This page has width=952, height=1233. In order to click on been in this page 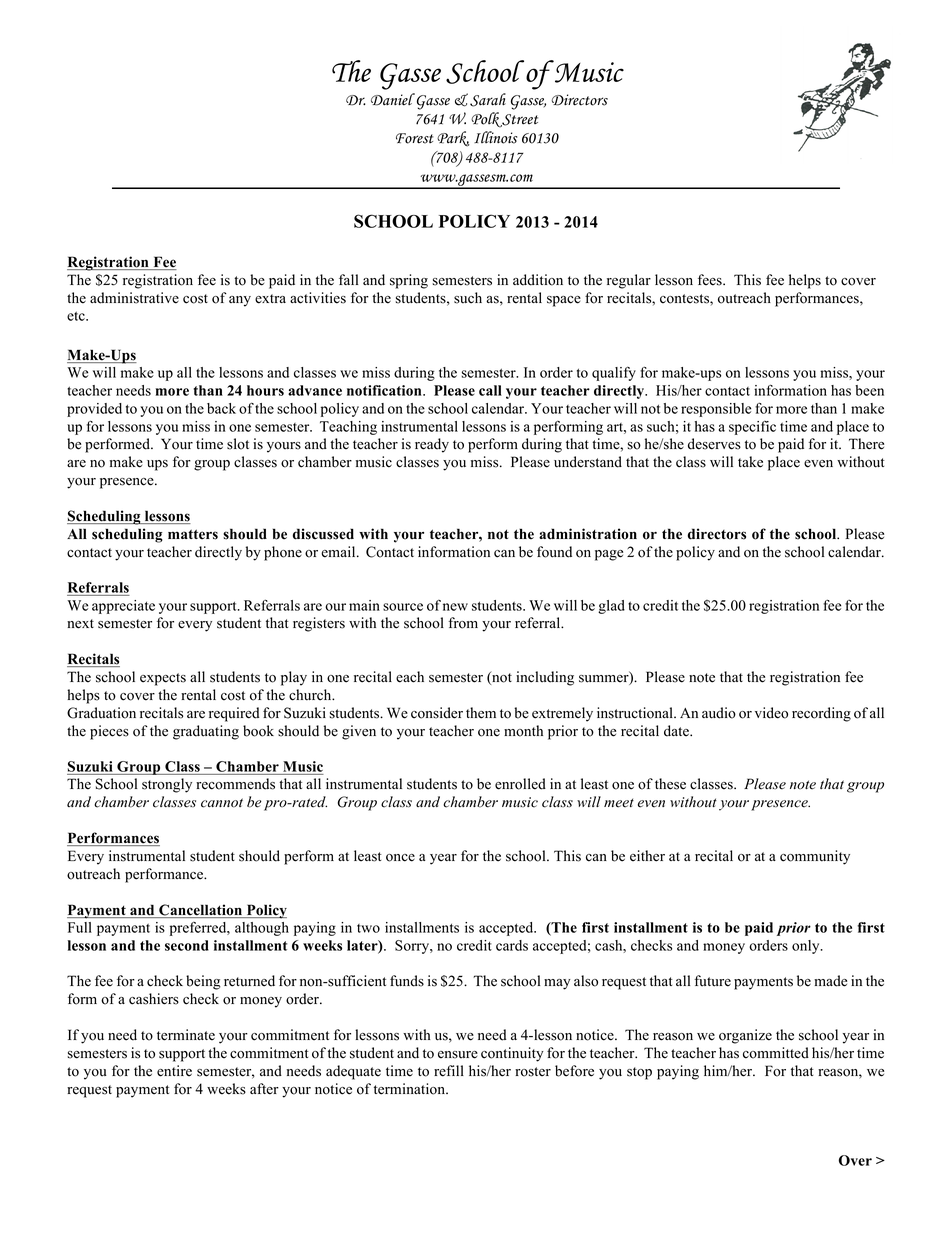, I will do `click(869, 390)`.
